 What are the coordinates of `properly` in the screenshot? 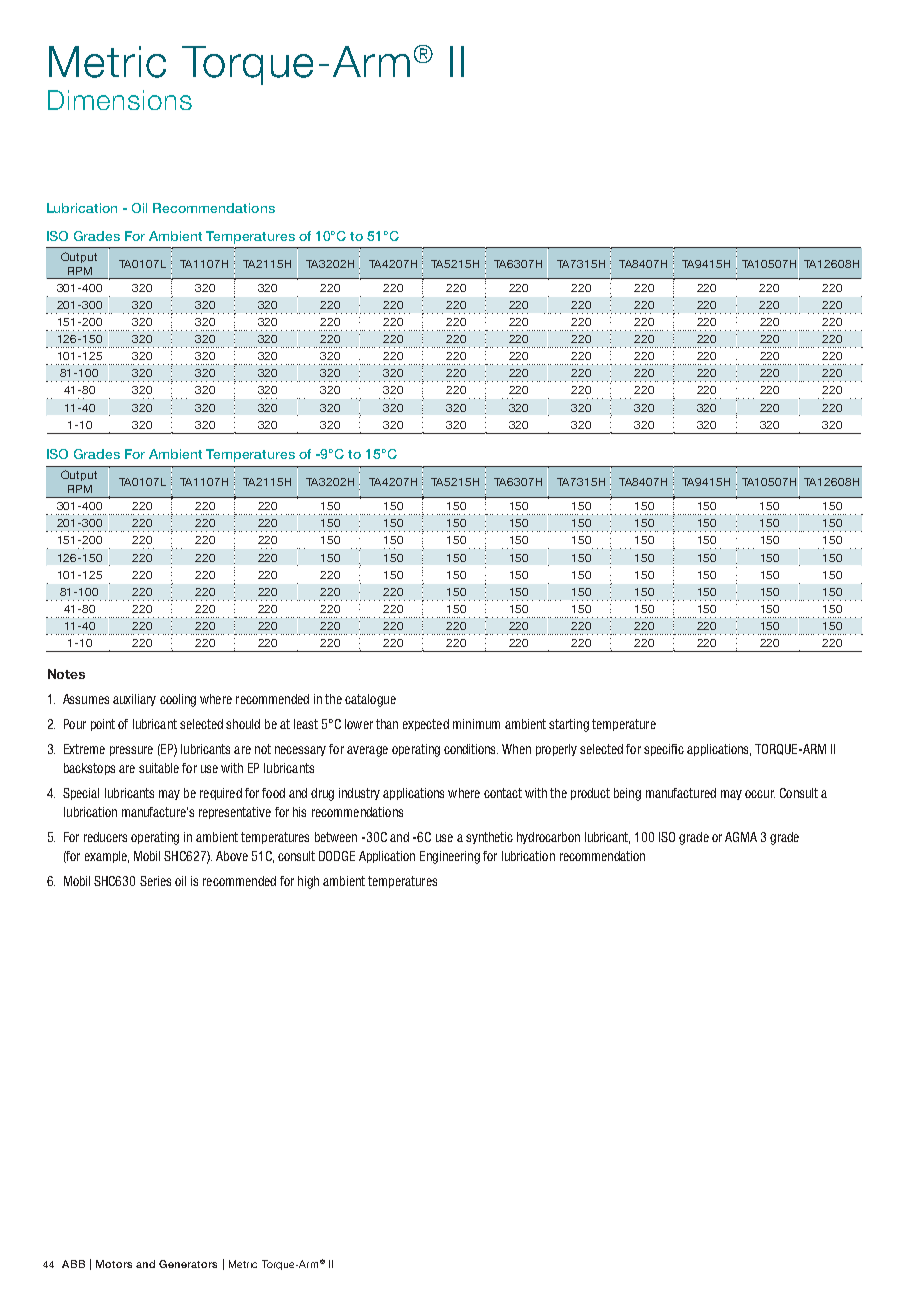 It's located at (556, 750).
